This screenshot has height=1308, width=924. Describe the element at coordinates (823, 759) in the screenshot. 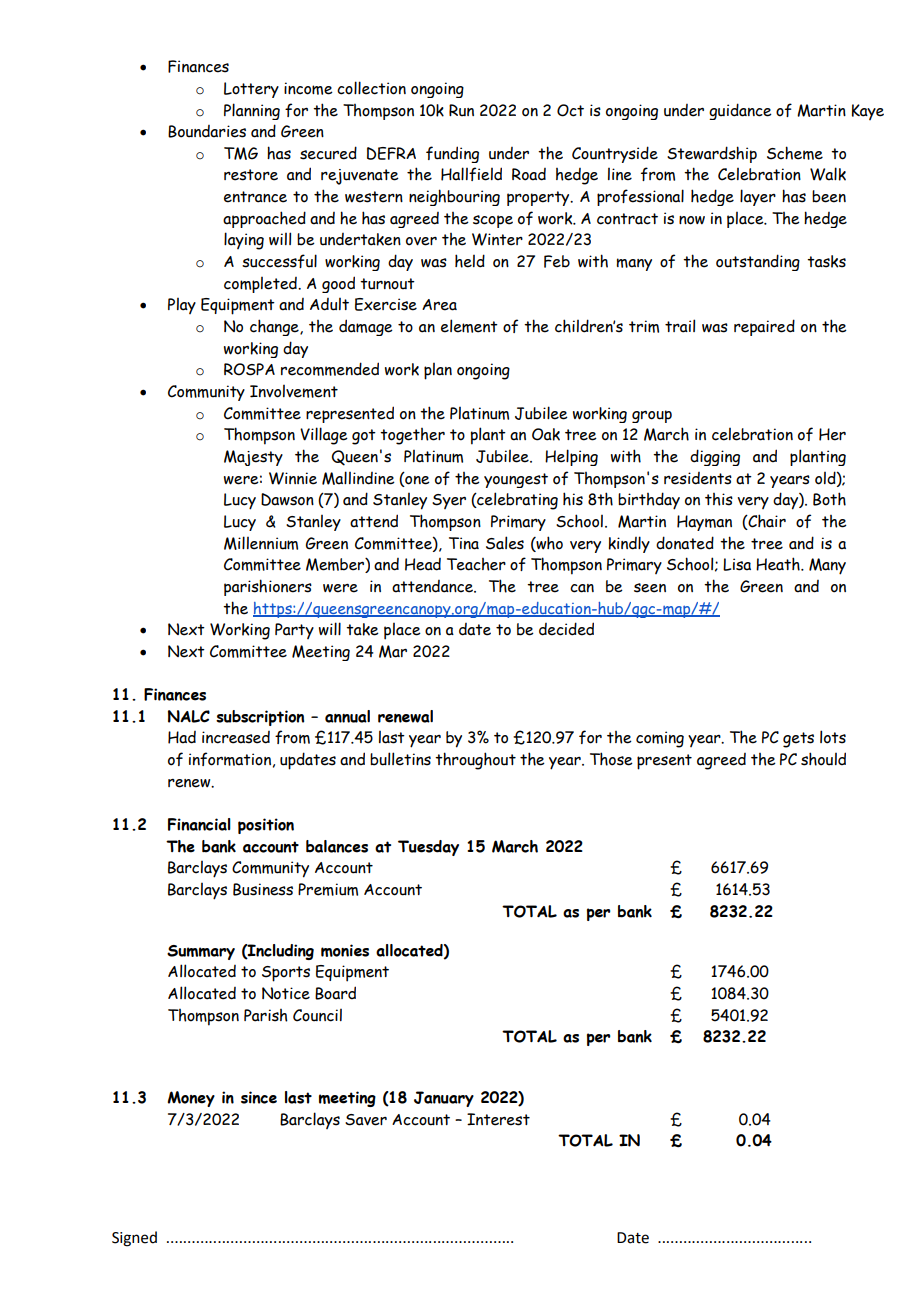

I see `should` at that location.
